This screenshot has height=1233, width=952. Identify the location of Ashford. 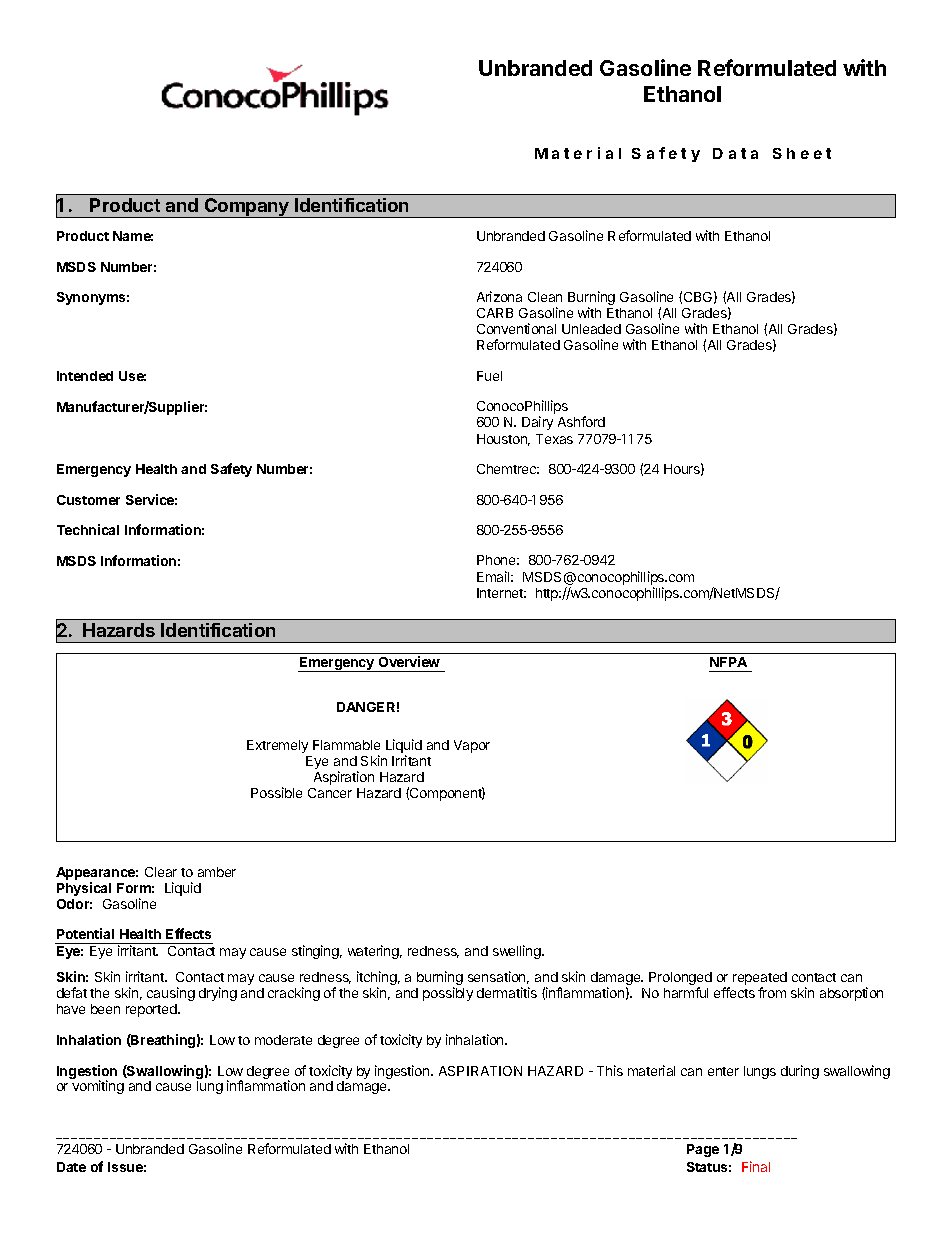
(581, 421).
